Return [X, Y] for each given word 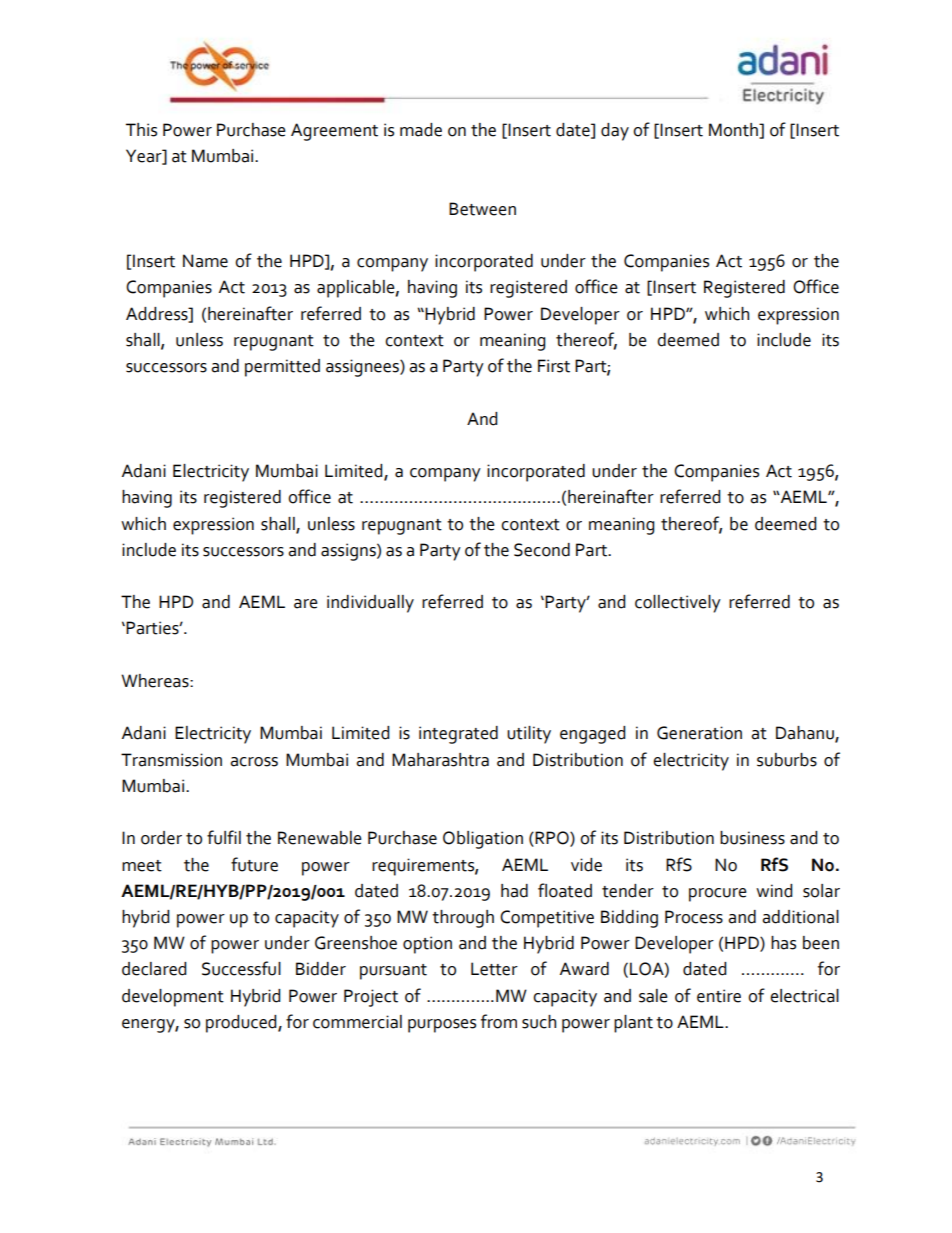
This [141, 130]
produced [242, 1024]
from [499, 1021]
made [421, 130]
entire [719, 996]
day [615, 132]
